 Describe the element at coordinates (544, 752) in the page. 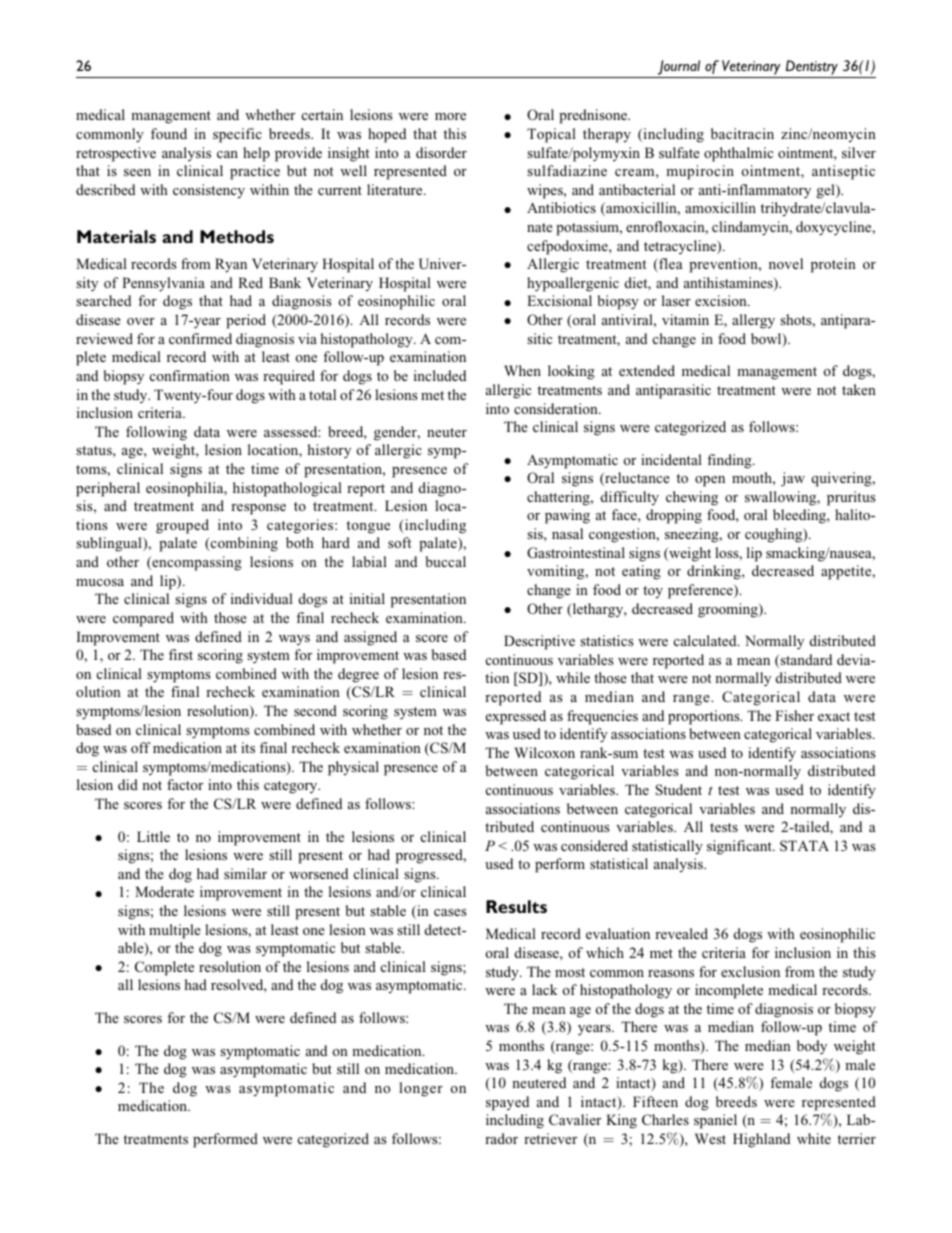

I see `Wilcoxon` at that location.
